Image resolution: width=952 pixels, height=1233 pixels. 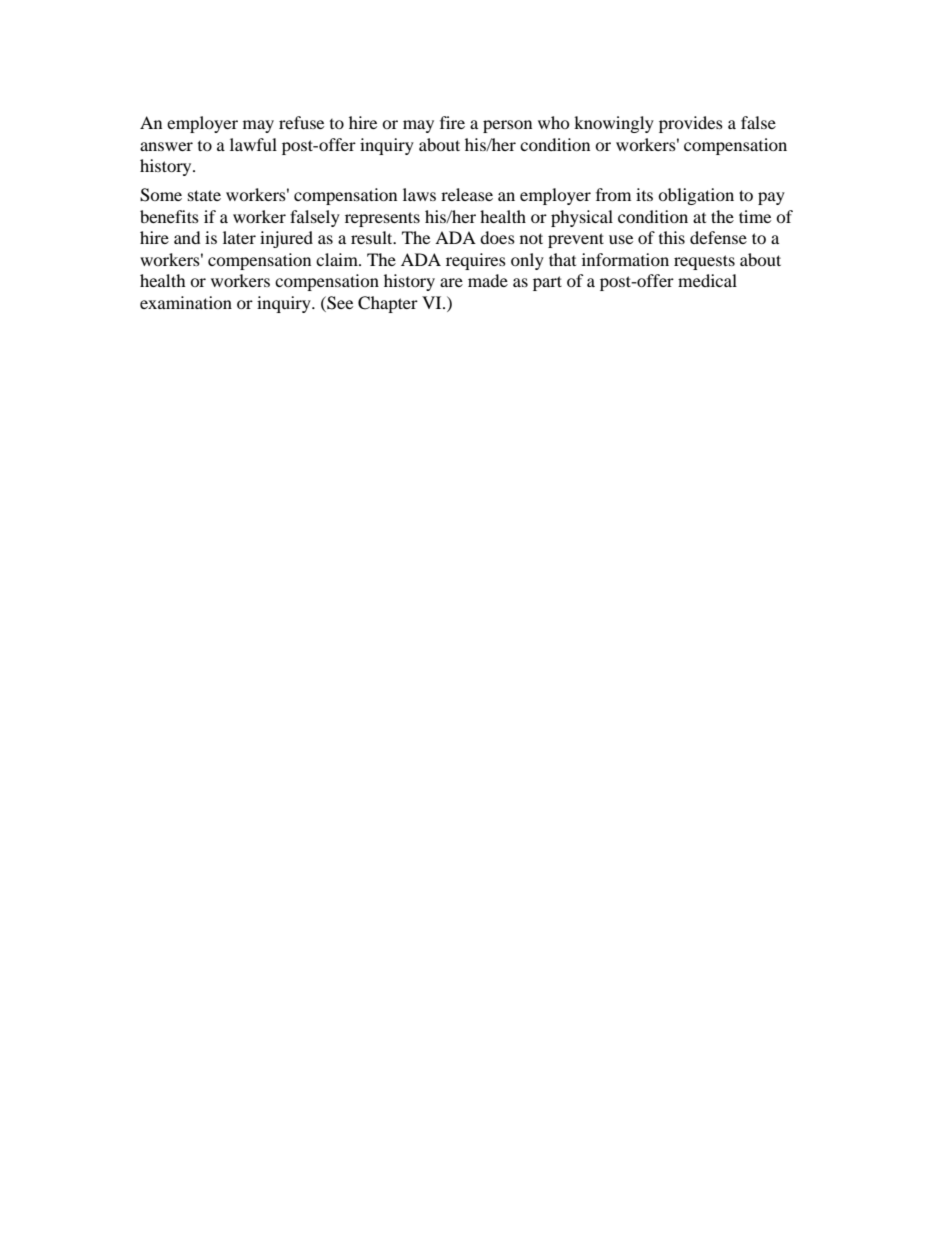 I want to click on provides, so click(x=691, y=124).
